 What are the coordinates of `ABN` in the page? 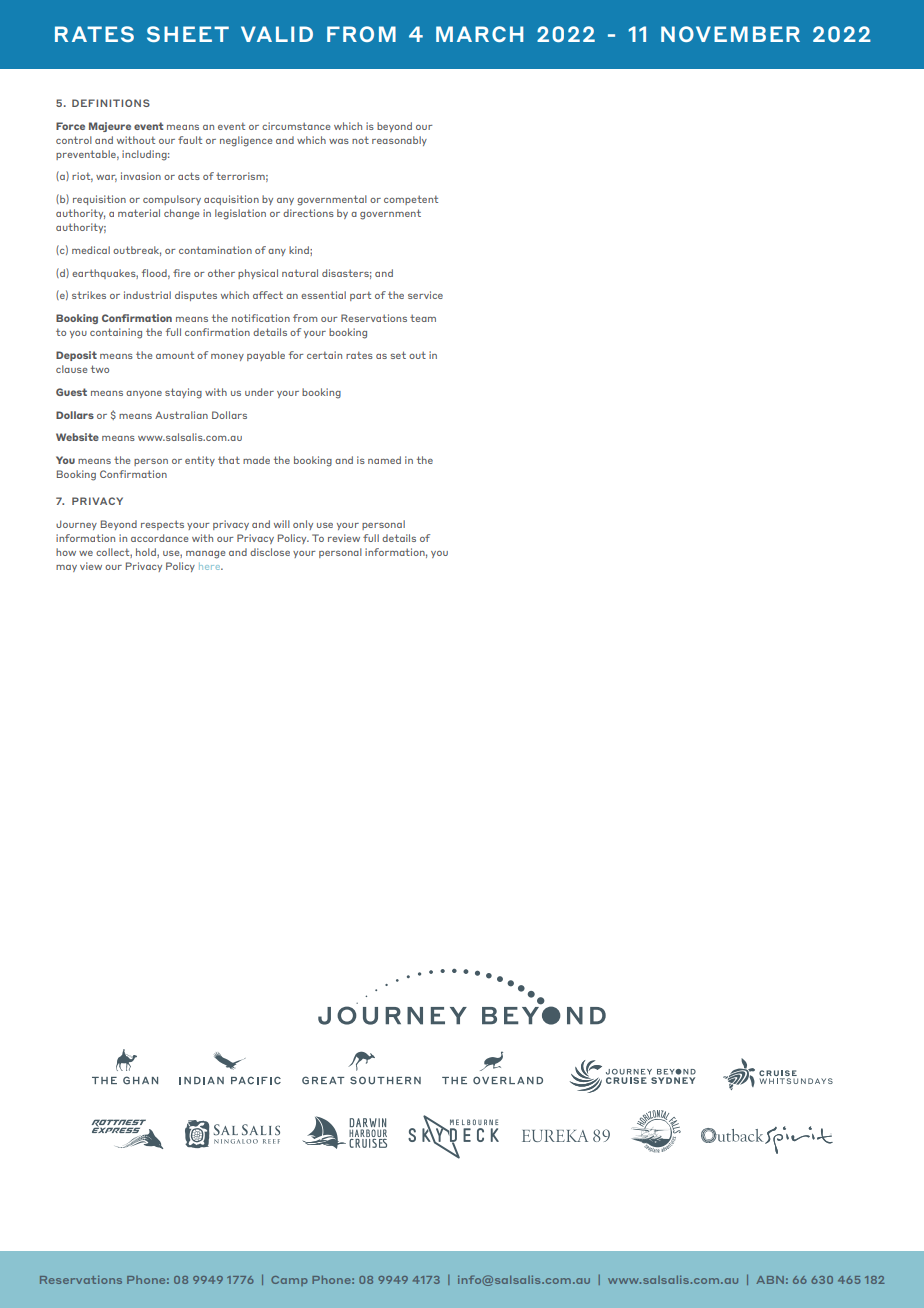 It's located at (770, 1280).
